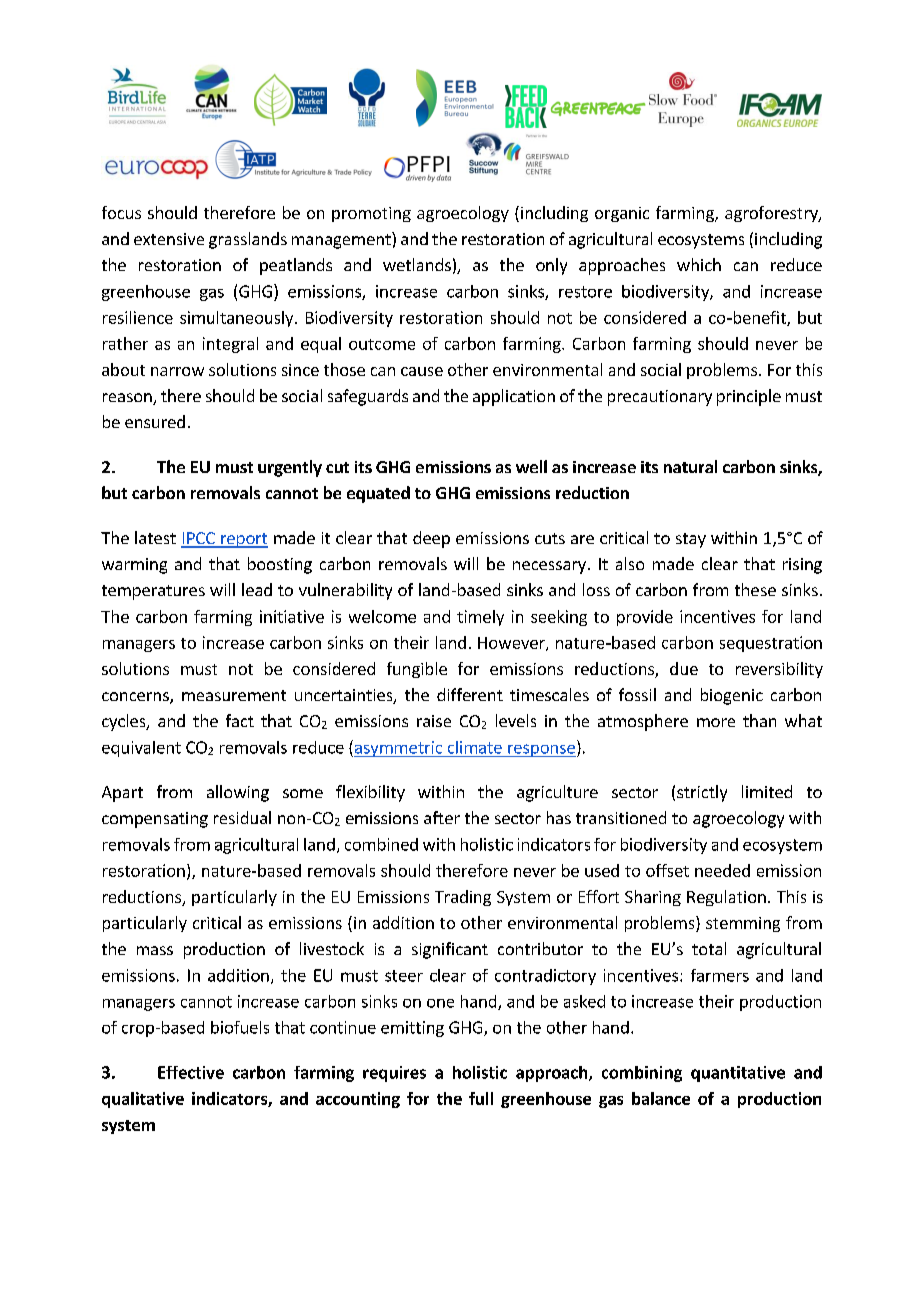  What do you see at coordinates (551, 266) in the screenshot?
I see `only` at bounding box center [551, 266].
